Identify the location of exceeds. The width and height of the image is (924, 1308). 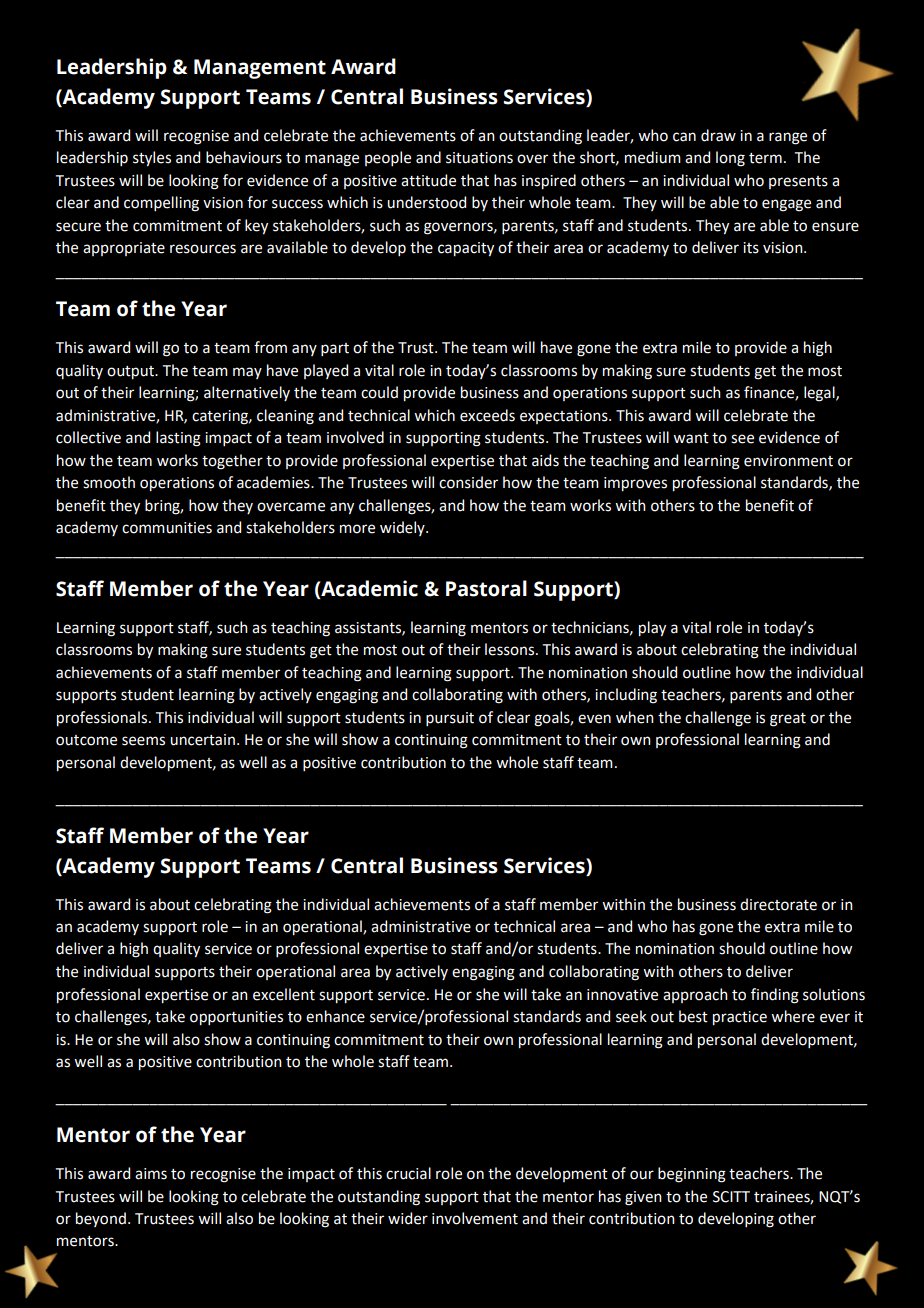
(487, 415).
